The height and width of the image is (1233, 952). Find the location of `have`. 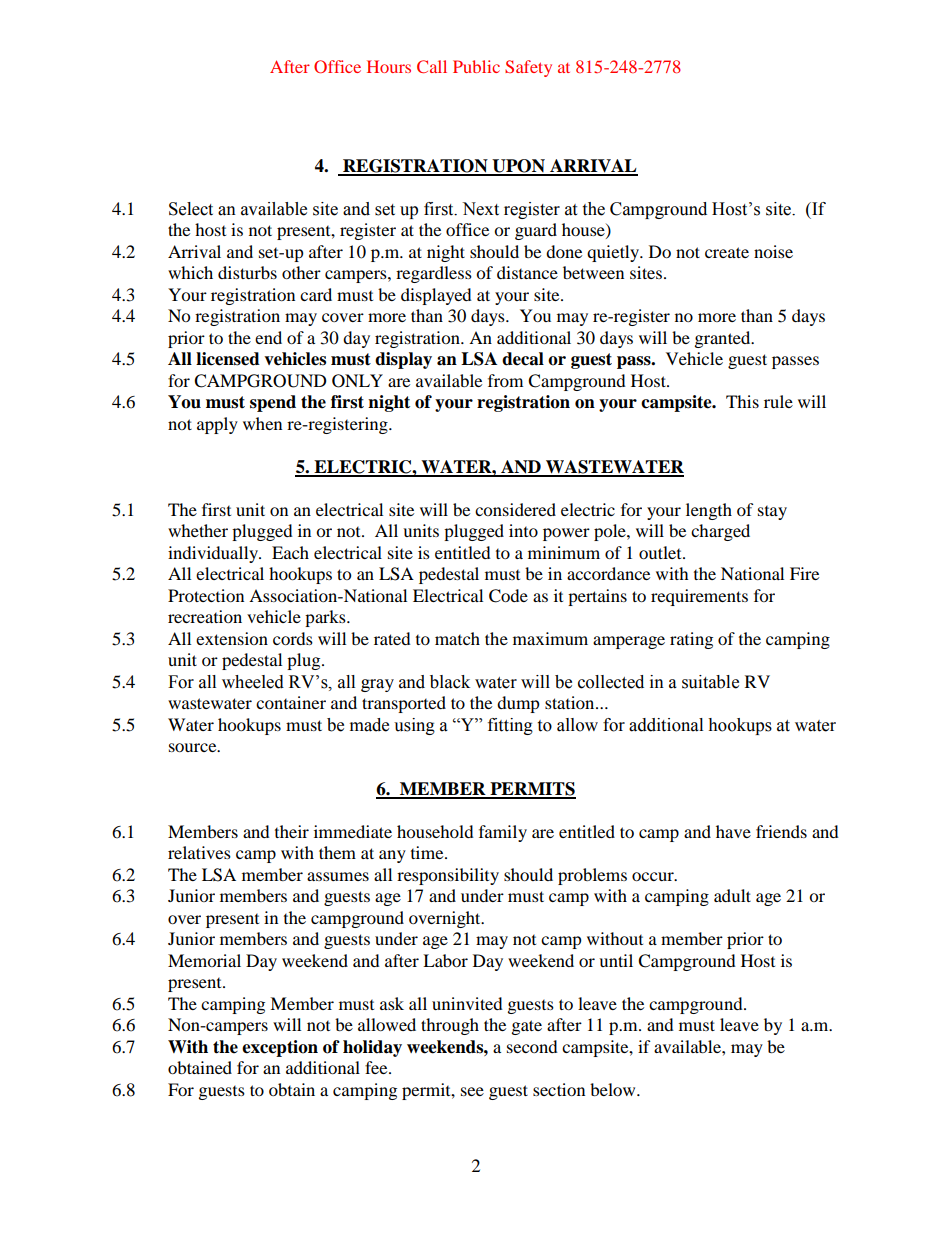

have is located at coordinates (733, 831).
